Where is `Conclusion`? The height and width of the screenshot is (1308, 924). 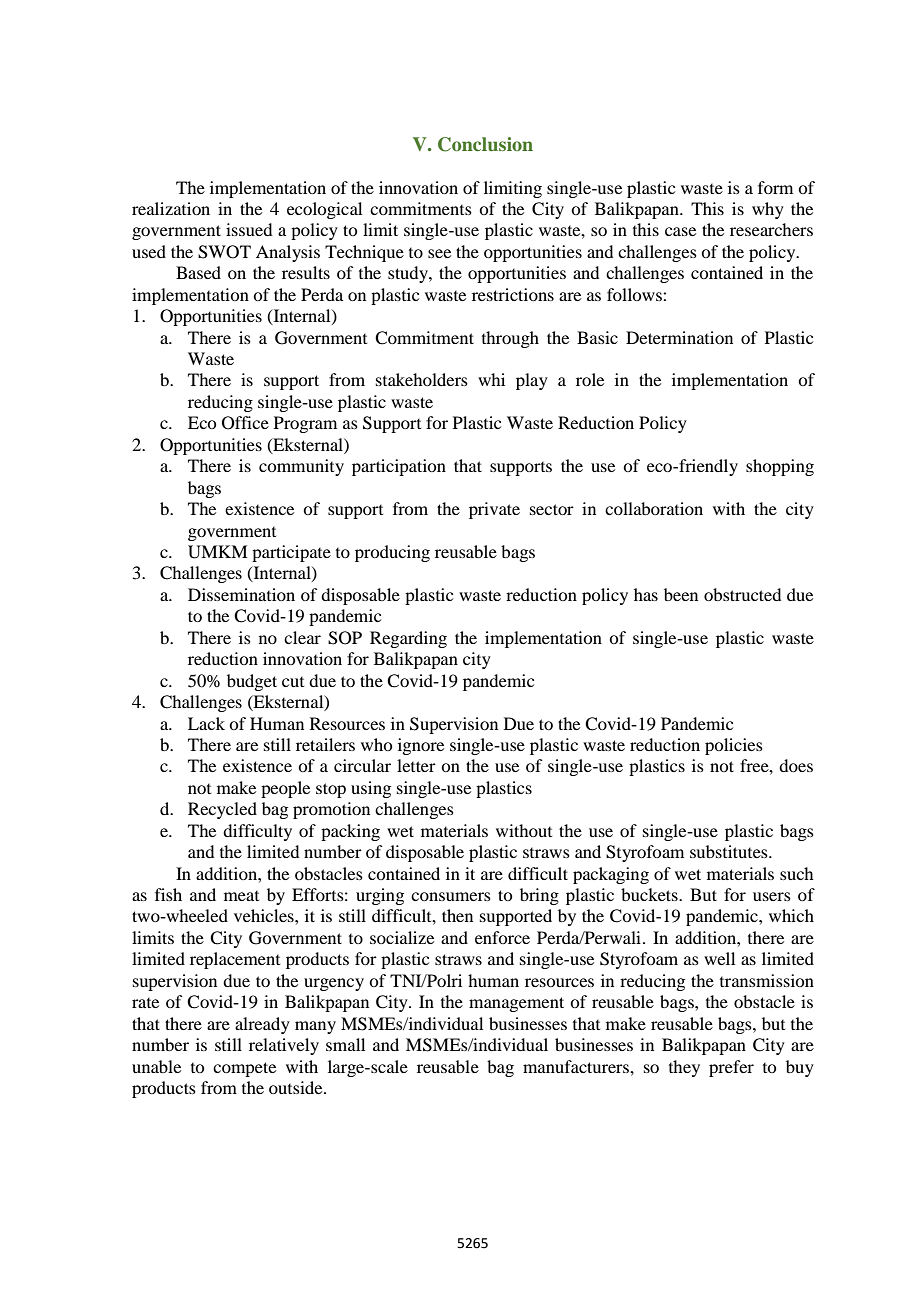
Conclusion is located at coordinates (485, 144).
